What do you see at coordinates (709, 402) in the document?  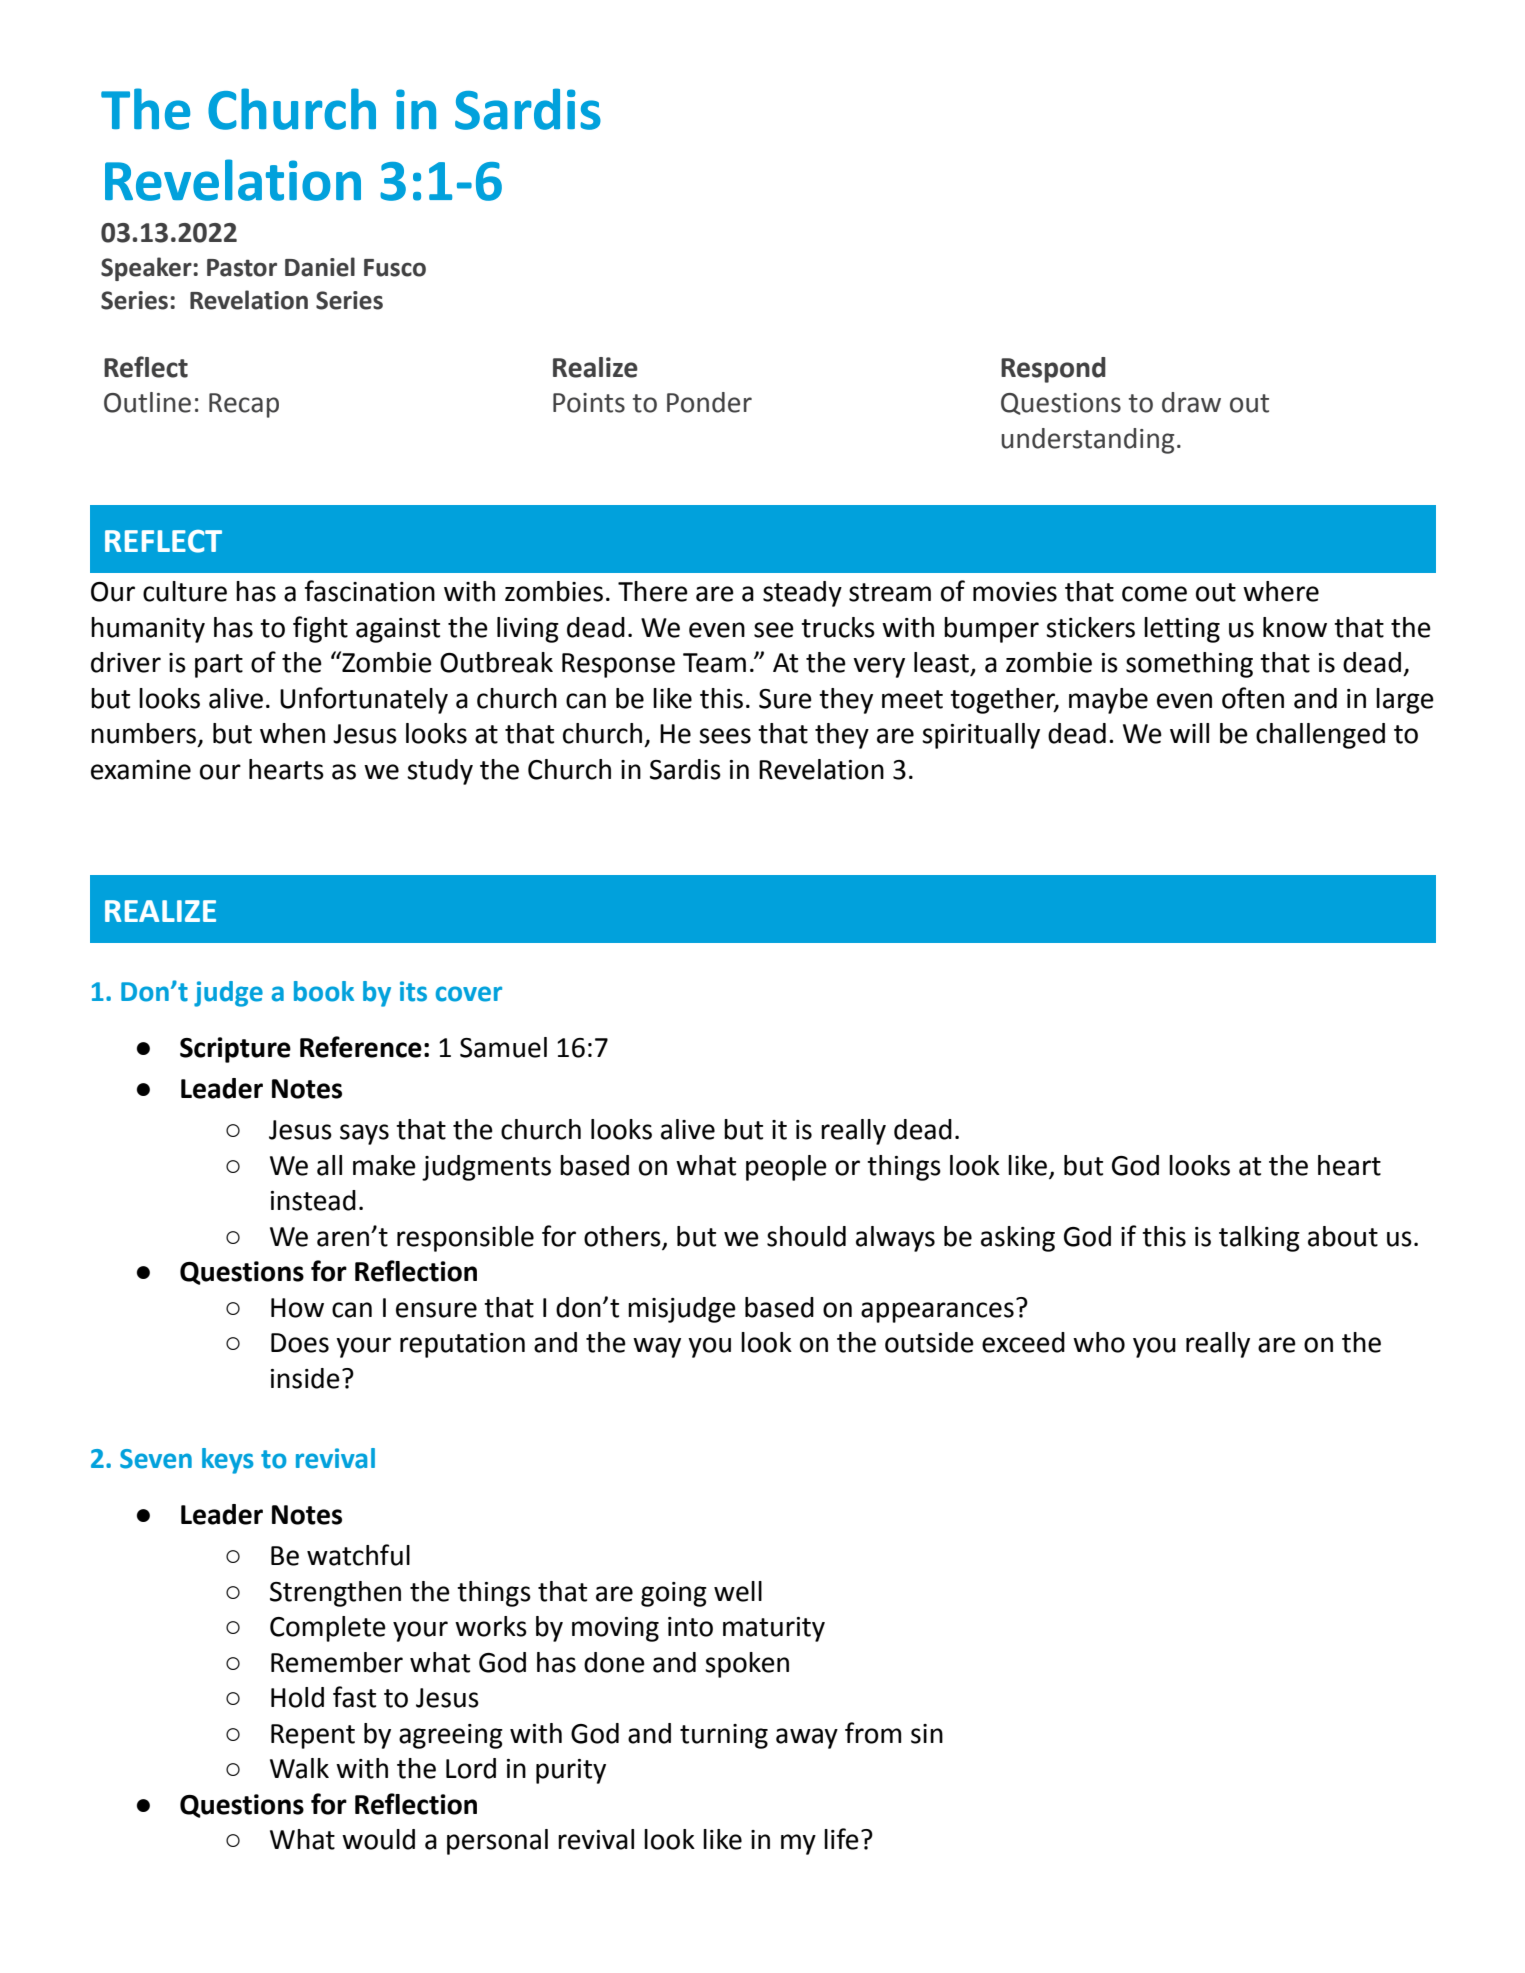 I see `Ponder` at bounding box center [709, 402].
